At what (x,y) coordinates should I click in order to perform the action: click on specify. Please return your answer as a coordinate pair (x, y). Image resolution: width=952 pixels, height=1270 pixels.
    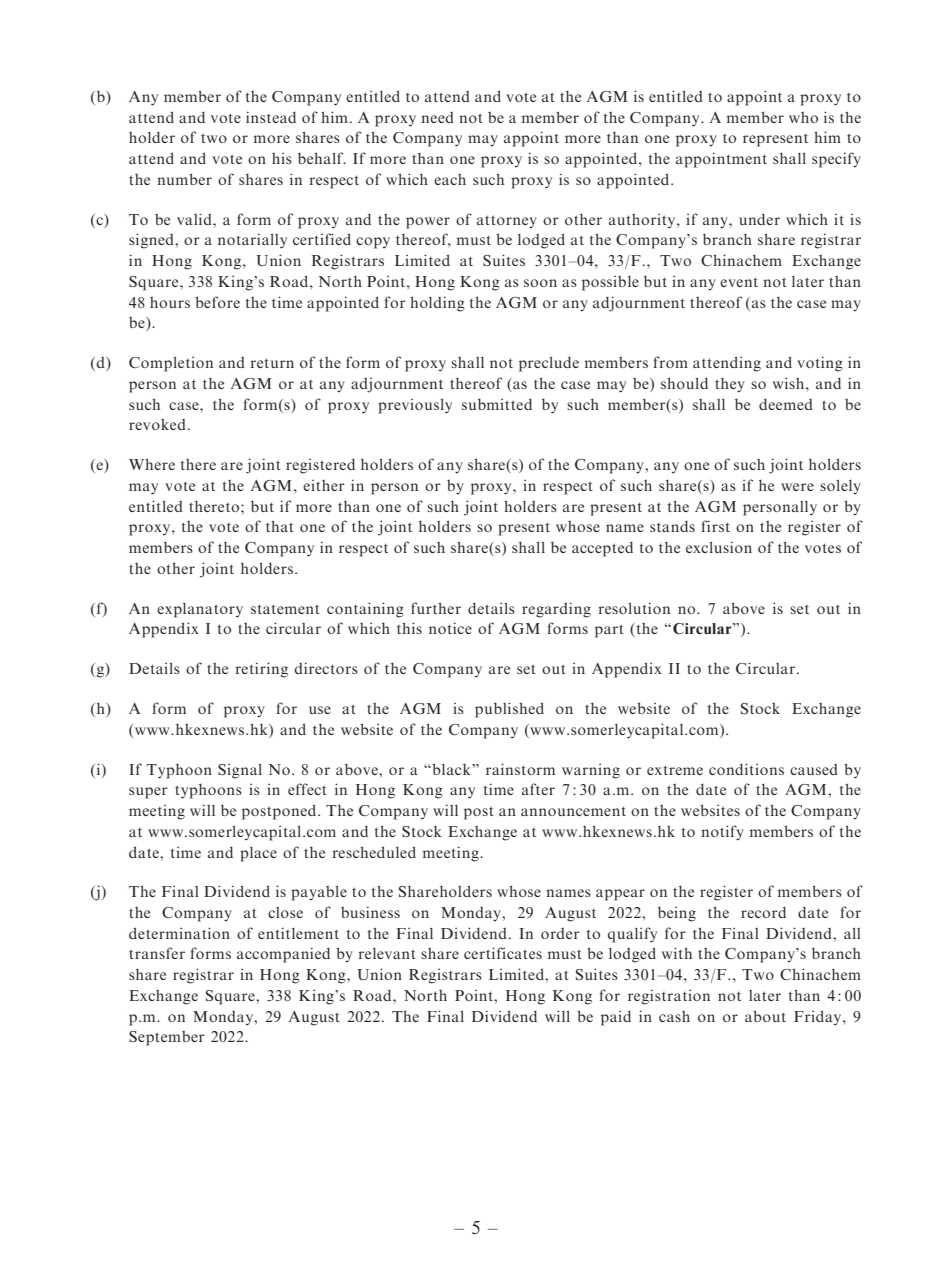
    Looking at the image, I should click on (836, 160).
